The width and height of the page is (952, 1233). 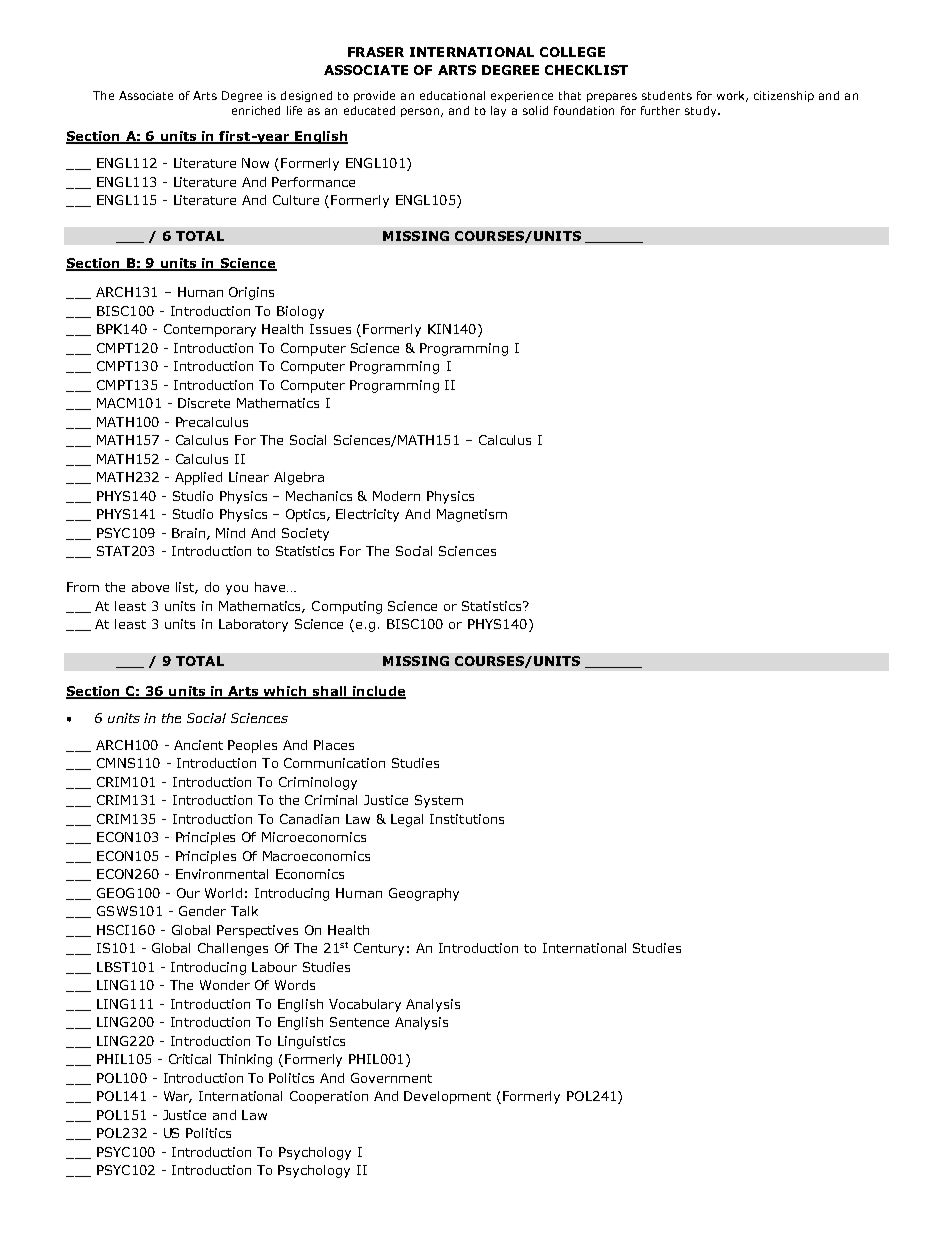 What do you see at coordinates (732, 96) in the page?
I see `work` at bounding box center [732, 96].
